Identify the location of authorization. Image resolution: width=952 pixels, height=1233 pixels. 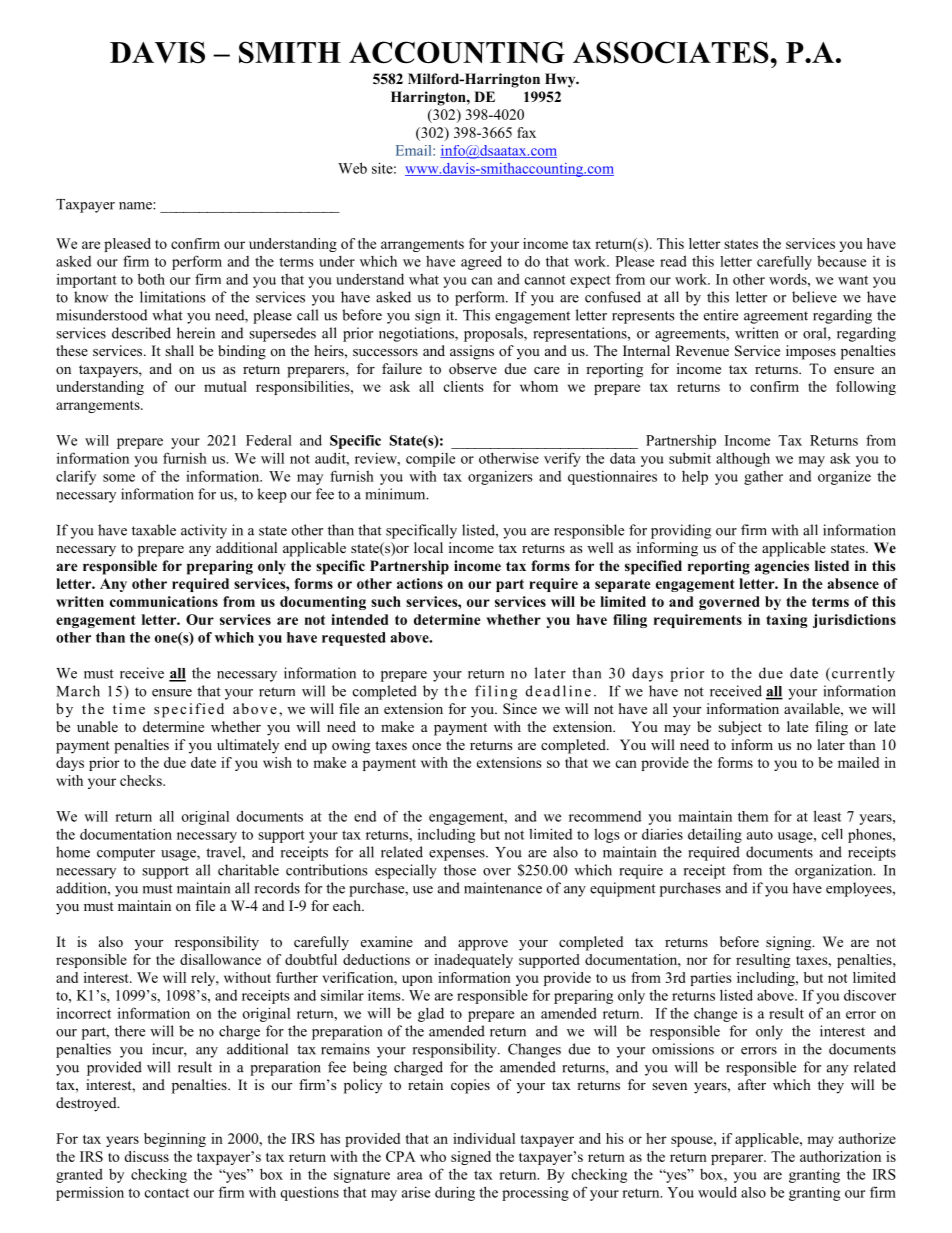
(840, 1156).
